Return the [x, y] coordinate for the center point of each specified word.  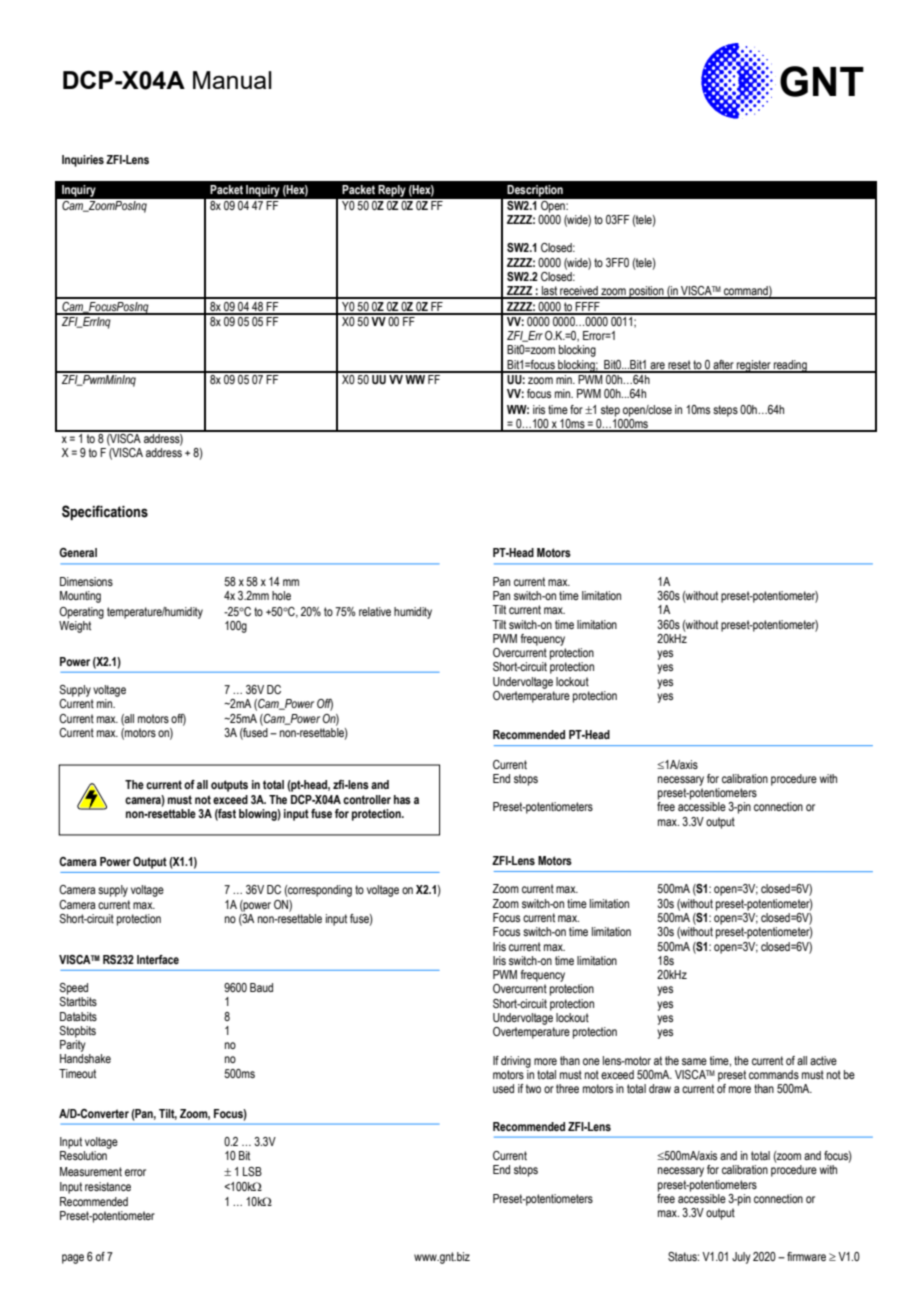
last [549, 292]
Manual [232, 80]
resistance [108, 1186]
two [533, 1088]
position [646, 292]
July [741, 1258]
